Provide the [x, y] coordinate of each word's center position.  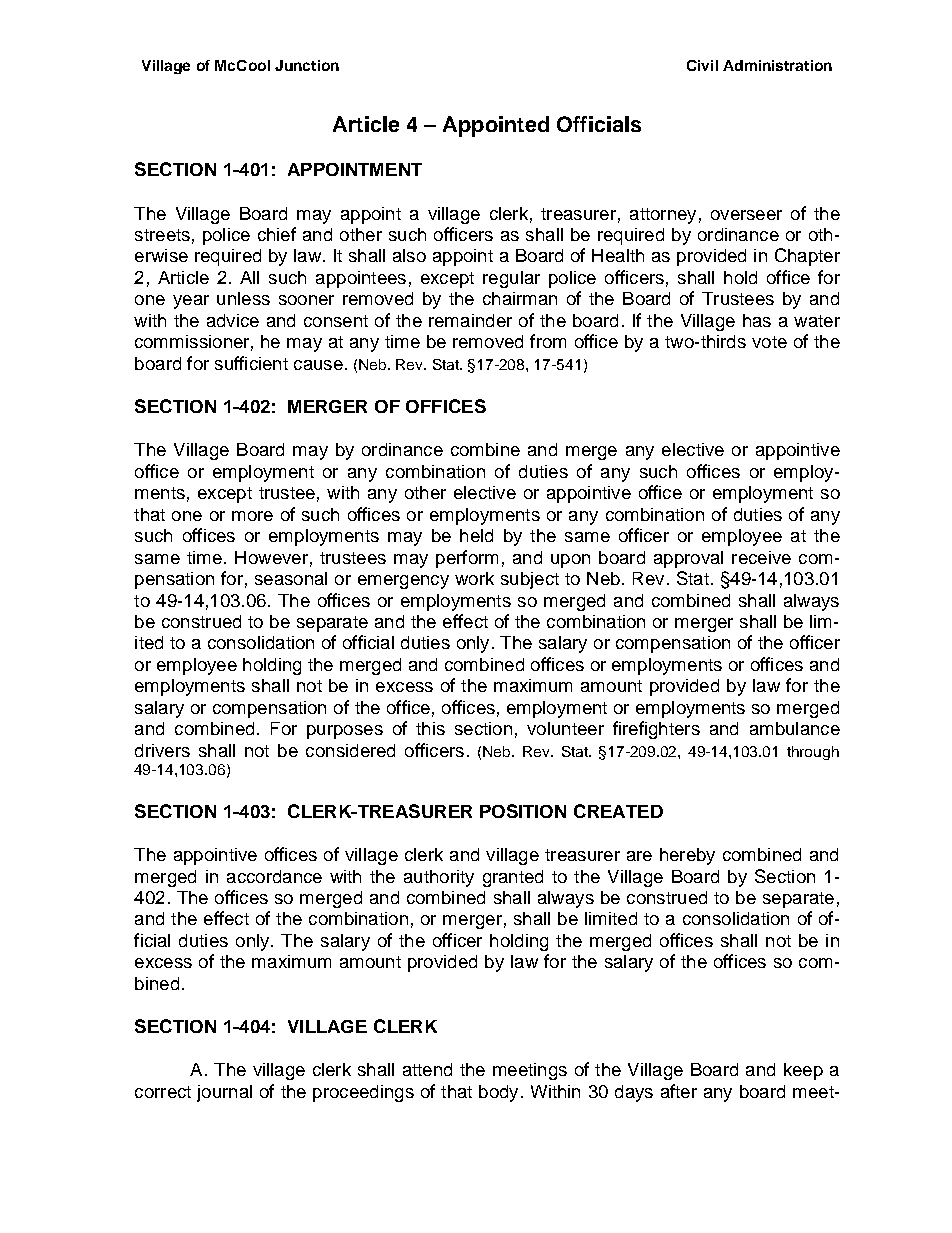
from [548, 341]
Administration [777, 65]
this [430, 728]
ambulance [795, 728]
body [498, 1093]
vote [769, 342]
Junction [307, 65]
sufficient [251, 363]
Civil [702, 65]
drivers [162, 750]
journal [224, 1093]
